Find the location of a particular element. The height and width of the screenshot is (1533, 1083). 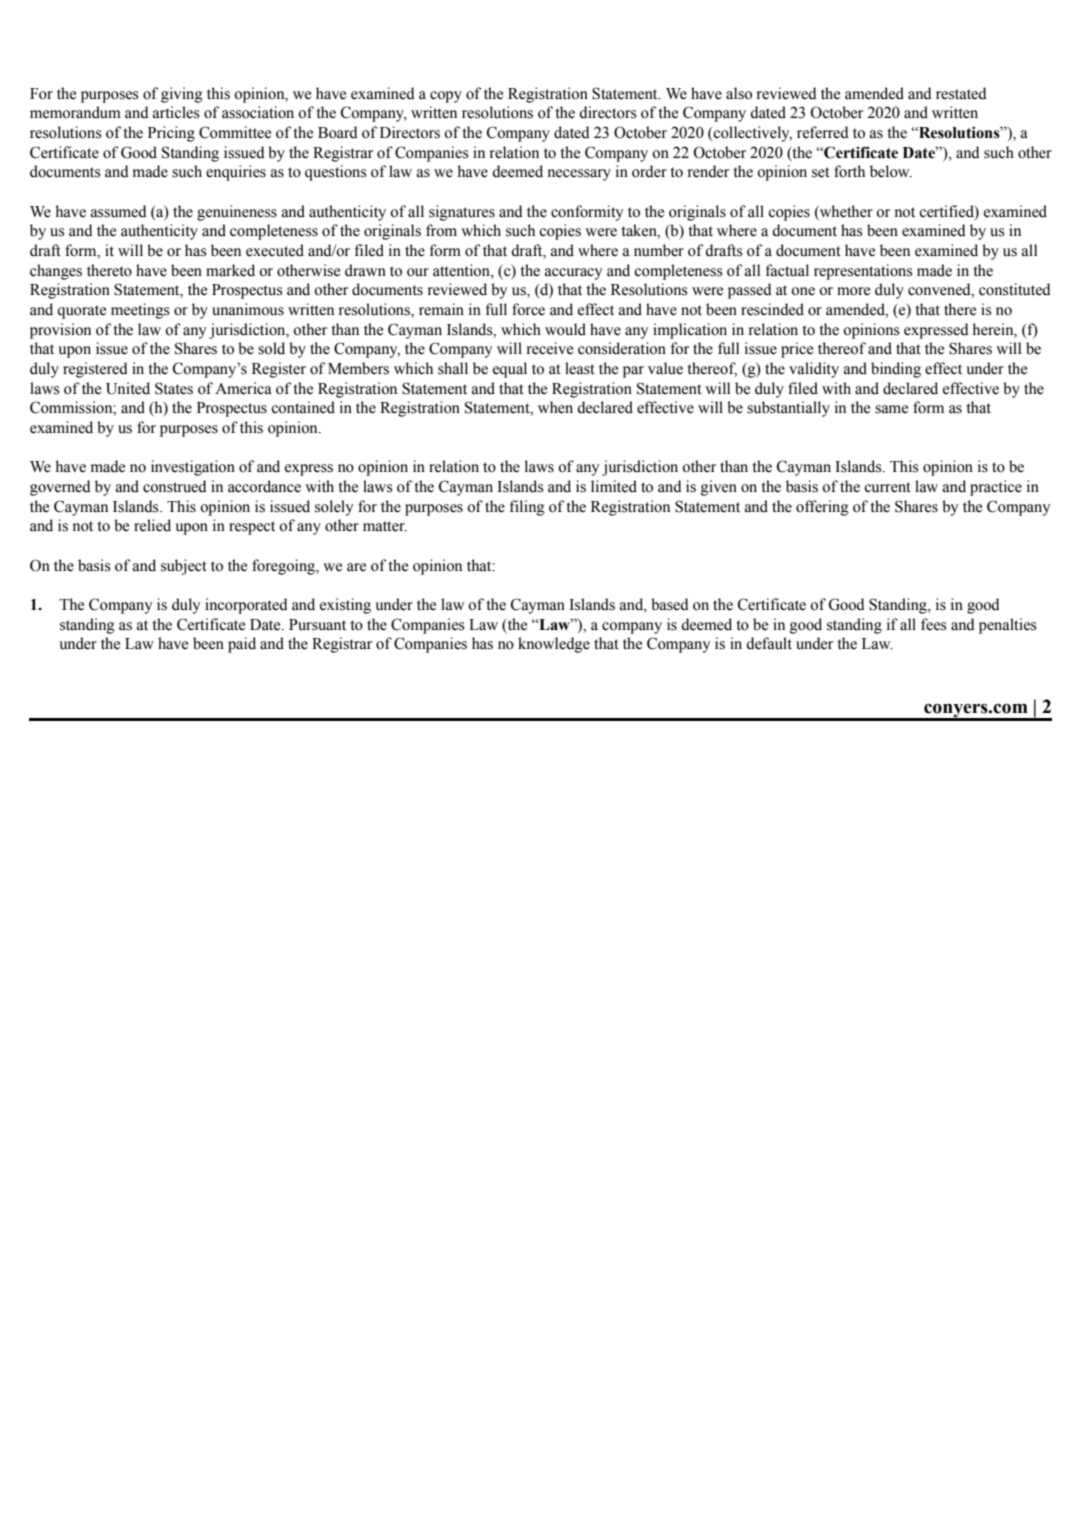

paid is located at coordinates (242, 645).
